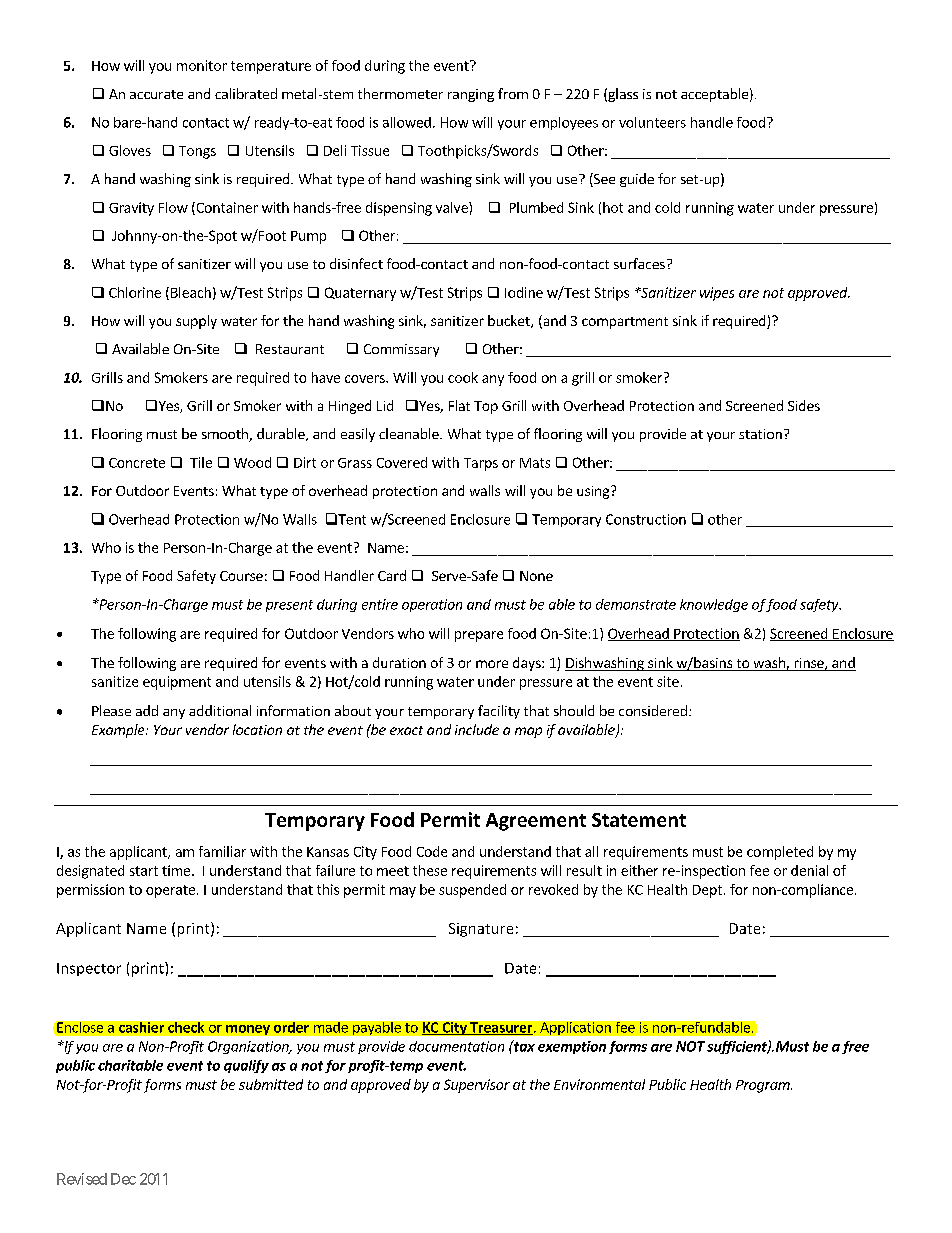 Image resolution: width=952 pixels, height=1233 pixels. What do you see at coordinates (639, 820) in the image?
I see `Statement` at bounding box center [639, 820].
